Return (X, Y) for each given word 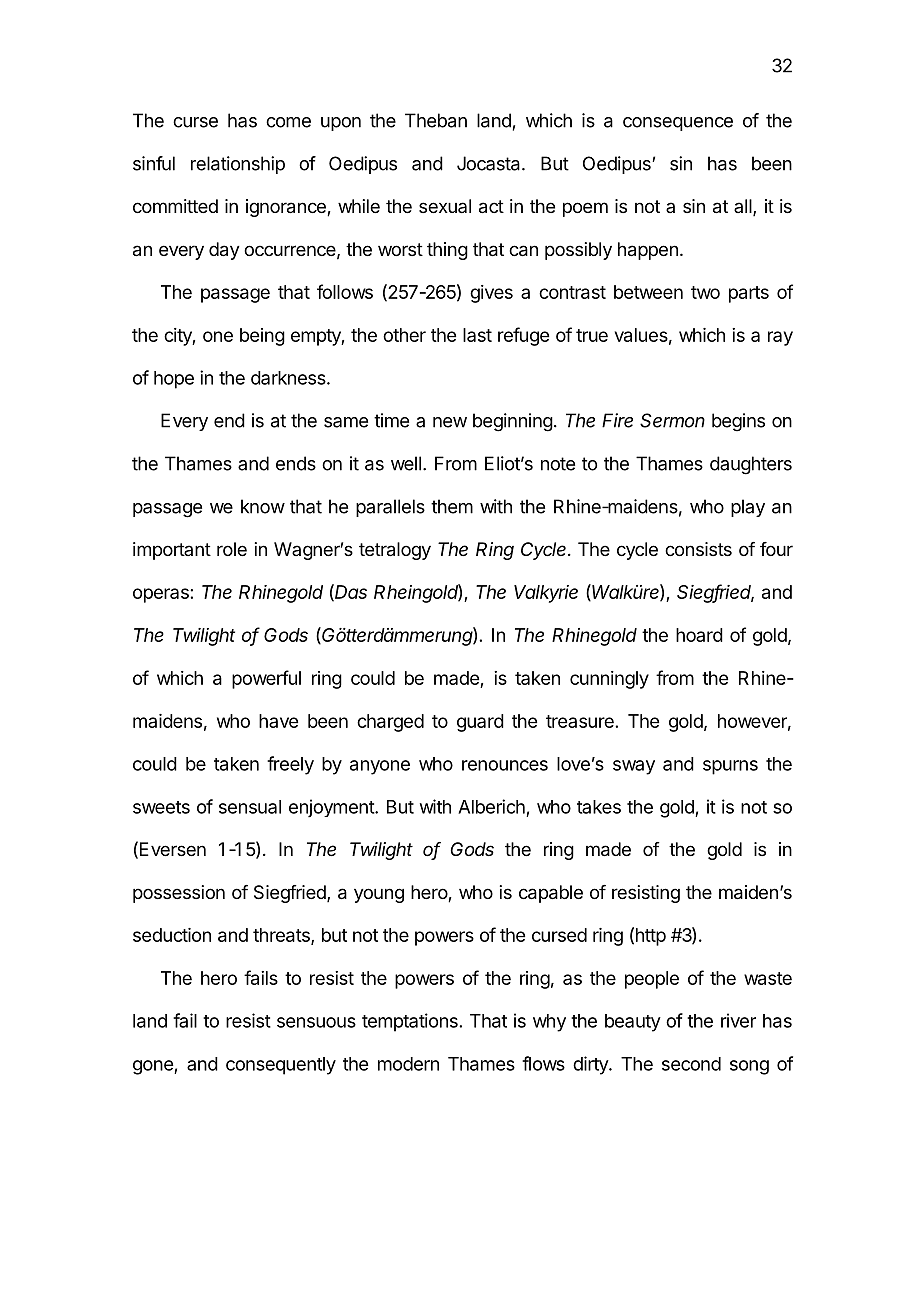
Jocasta (490, 163)
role (232, 549)
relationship (238, 165)
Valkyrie (546, 594)
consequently (281, 1066)
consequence (678, 124)
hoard (699, 635)
